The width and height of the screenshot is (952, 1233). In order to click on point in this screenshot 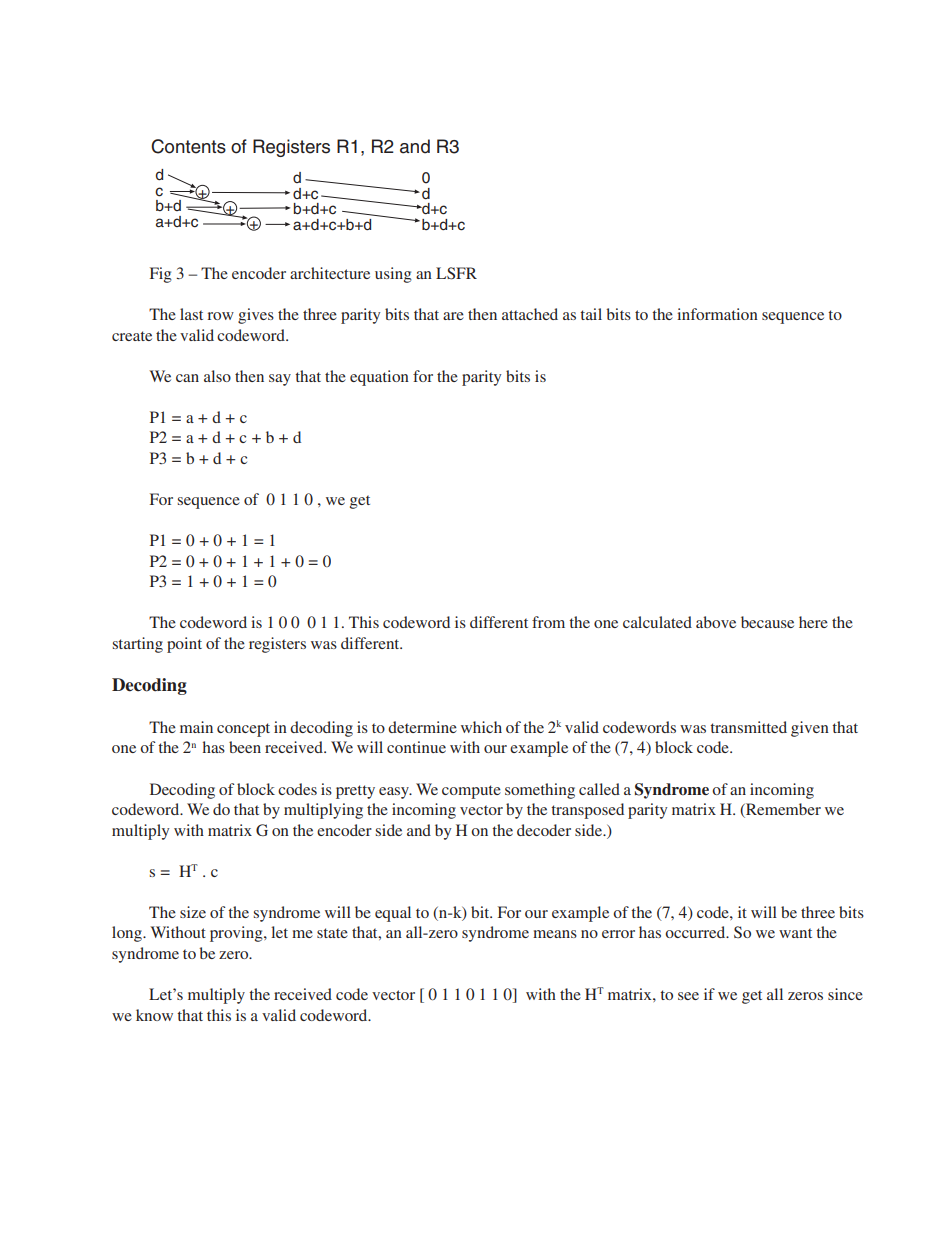, I will do `click(184, 645)`.
